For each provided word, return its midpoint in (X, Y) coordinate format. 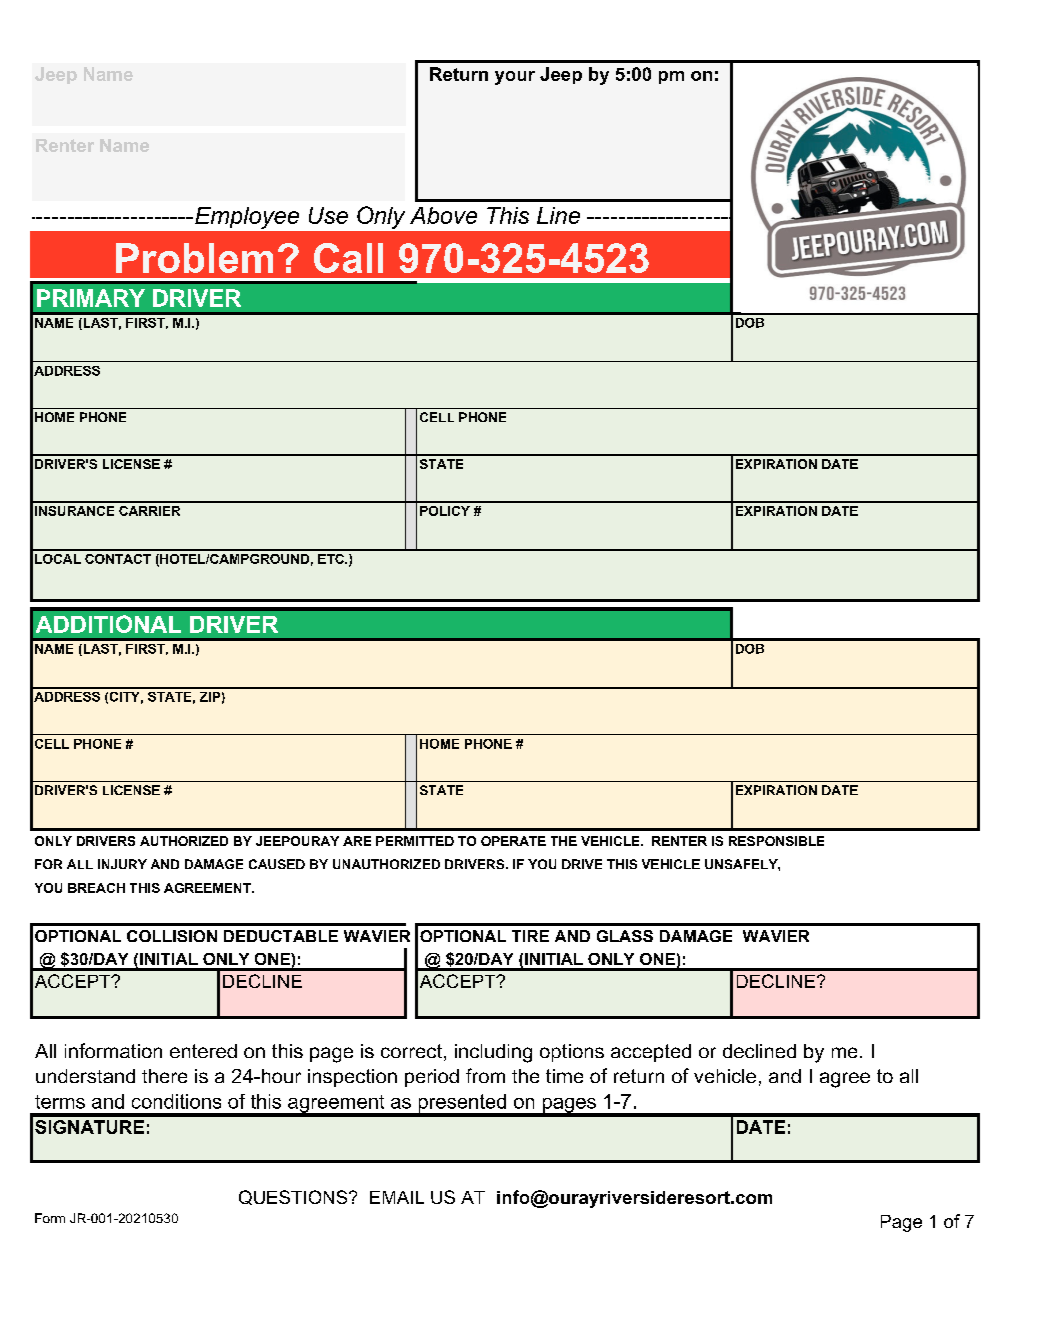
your (515, 78)
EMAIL (397, 1197)
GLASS (625, 936)
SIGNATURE (89, 1127)
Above (443, 215)
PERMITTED (415, 841)
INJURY (122, 864)
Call (348, 258)
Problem (194, 258)
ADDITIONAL (108, 624)
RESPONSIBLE (776, 841)
